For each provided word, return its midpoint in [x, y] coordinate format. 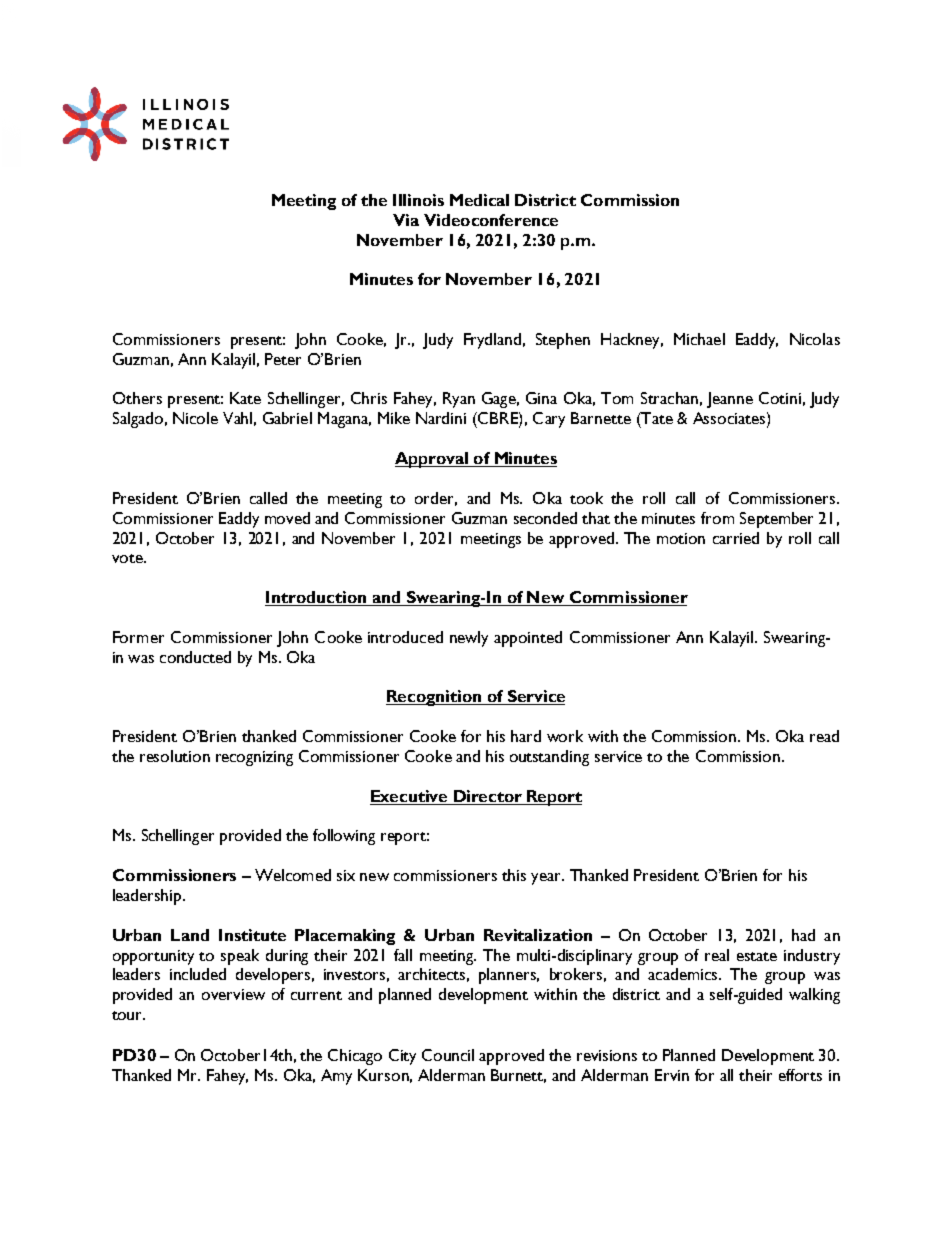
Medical [479, 200]
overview [233, 994]
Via [406, 220]
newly [469, 639]
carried [736, 538]
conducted [195, 657]
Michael [699, 339]
